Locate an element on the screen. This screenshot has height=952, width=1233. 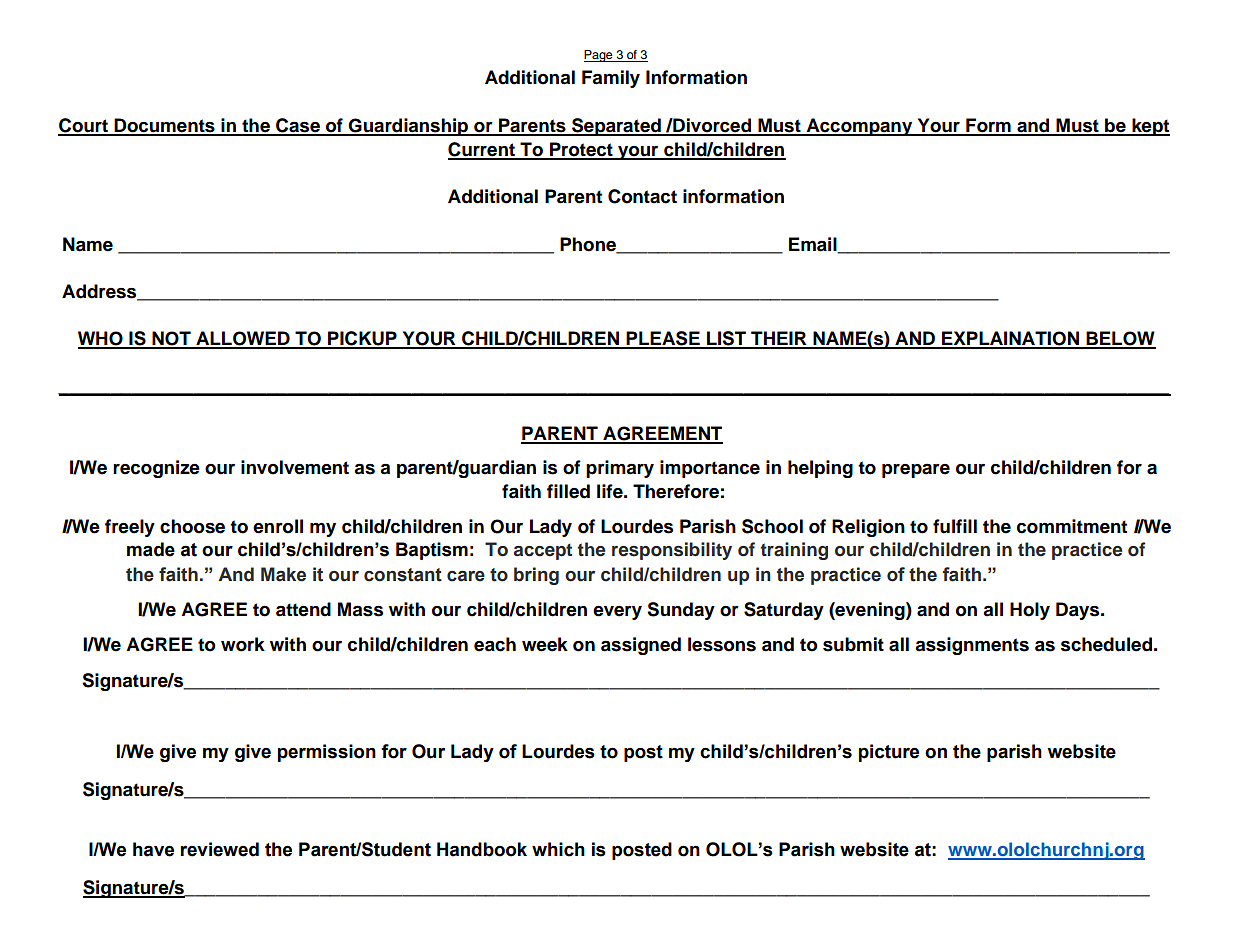
Contact is located at coordinates (642, 196).
